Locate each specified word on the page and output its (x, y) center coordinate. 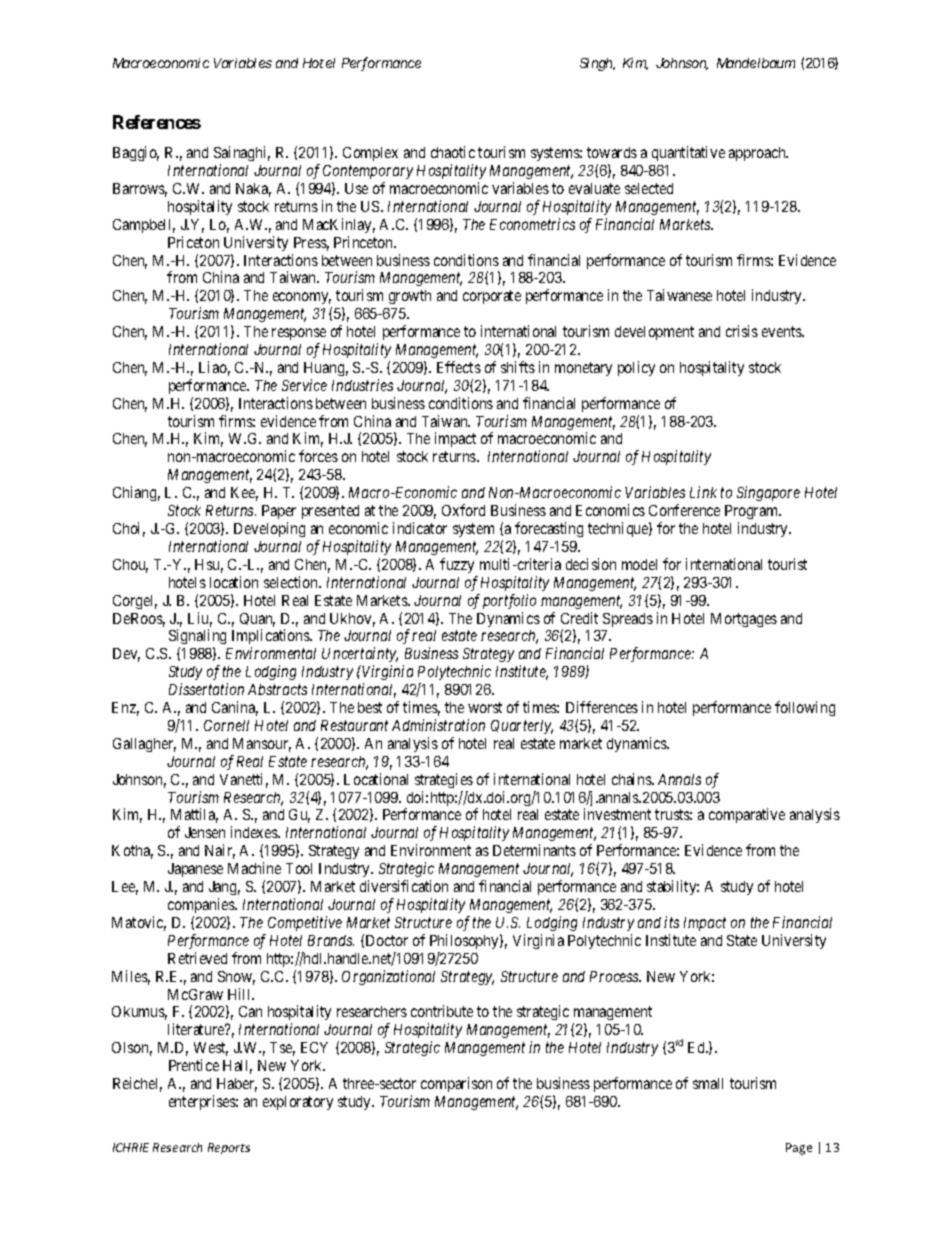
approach (758, 154)
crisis (742, 331)
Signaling (197, 638)
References (157, 122)
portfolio (509, 601)
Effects (459, 367)
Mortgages (744, 620)
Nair (220, 851)
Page (799, 1149)
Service (304, 385)
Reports (229, 1148)
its (671, 922)
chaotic (453, 152)
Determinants (534, 850)
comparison (456, 1084)
